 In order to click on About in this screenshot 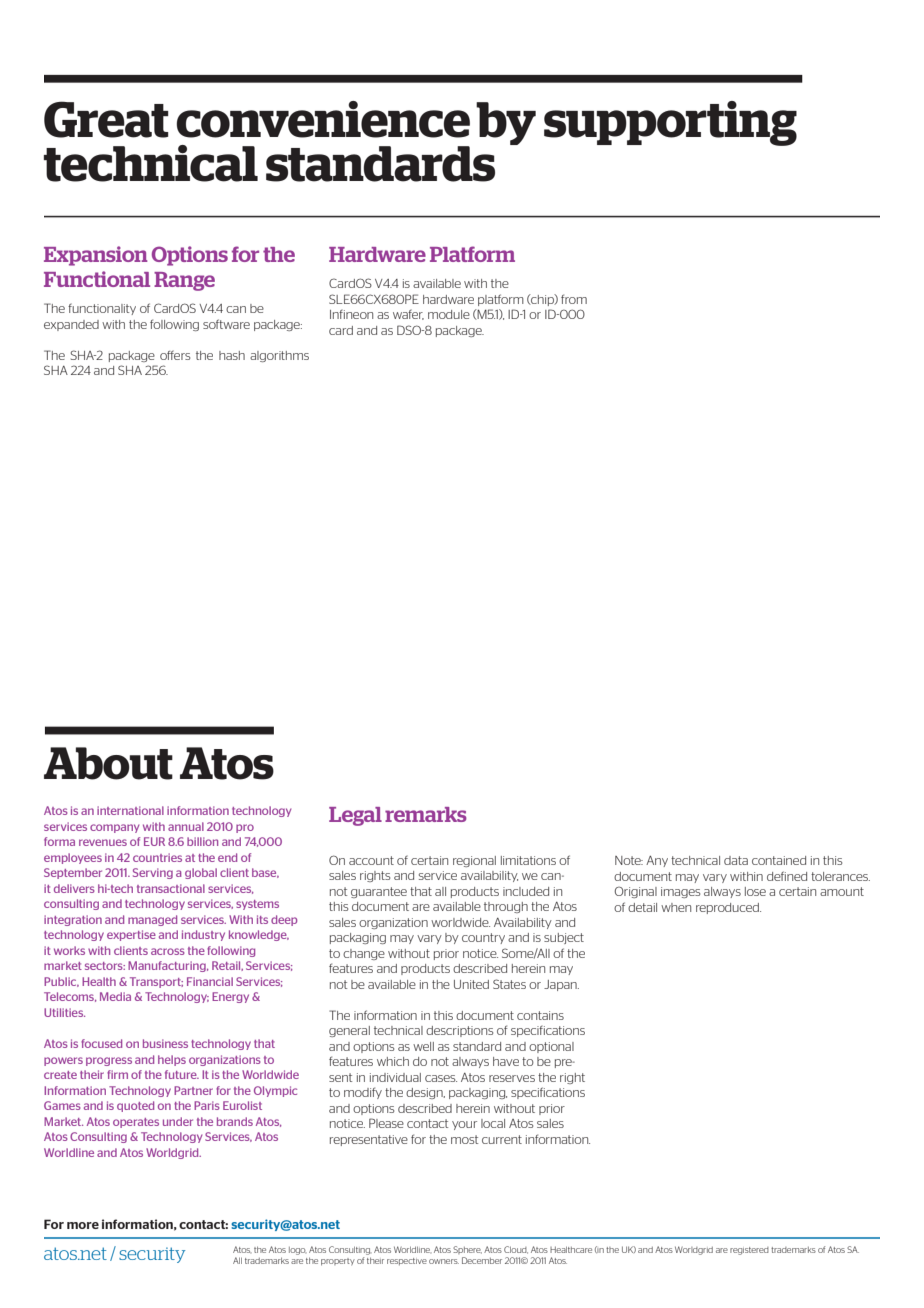, I will do `click(108, 763)`.
